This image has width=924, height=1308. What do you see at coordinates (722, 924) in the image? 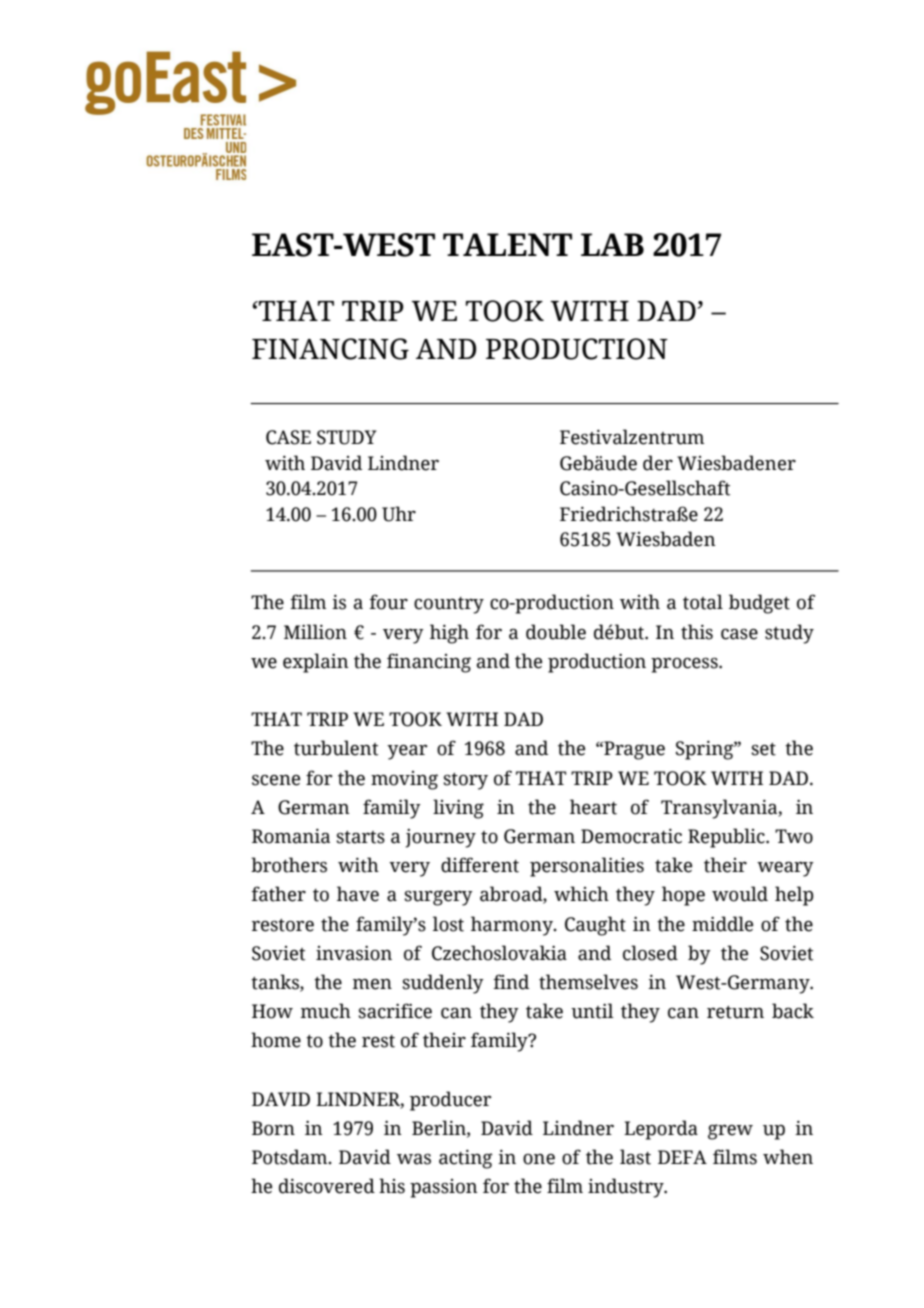
I see `middle` at bounding box center [722, 924].
